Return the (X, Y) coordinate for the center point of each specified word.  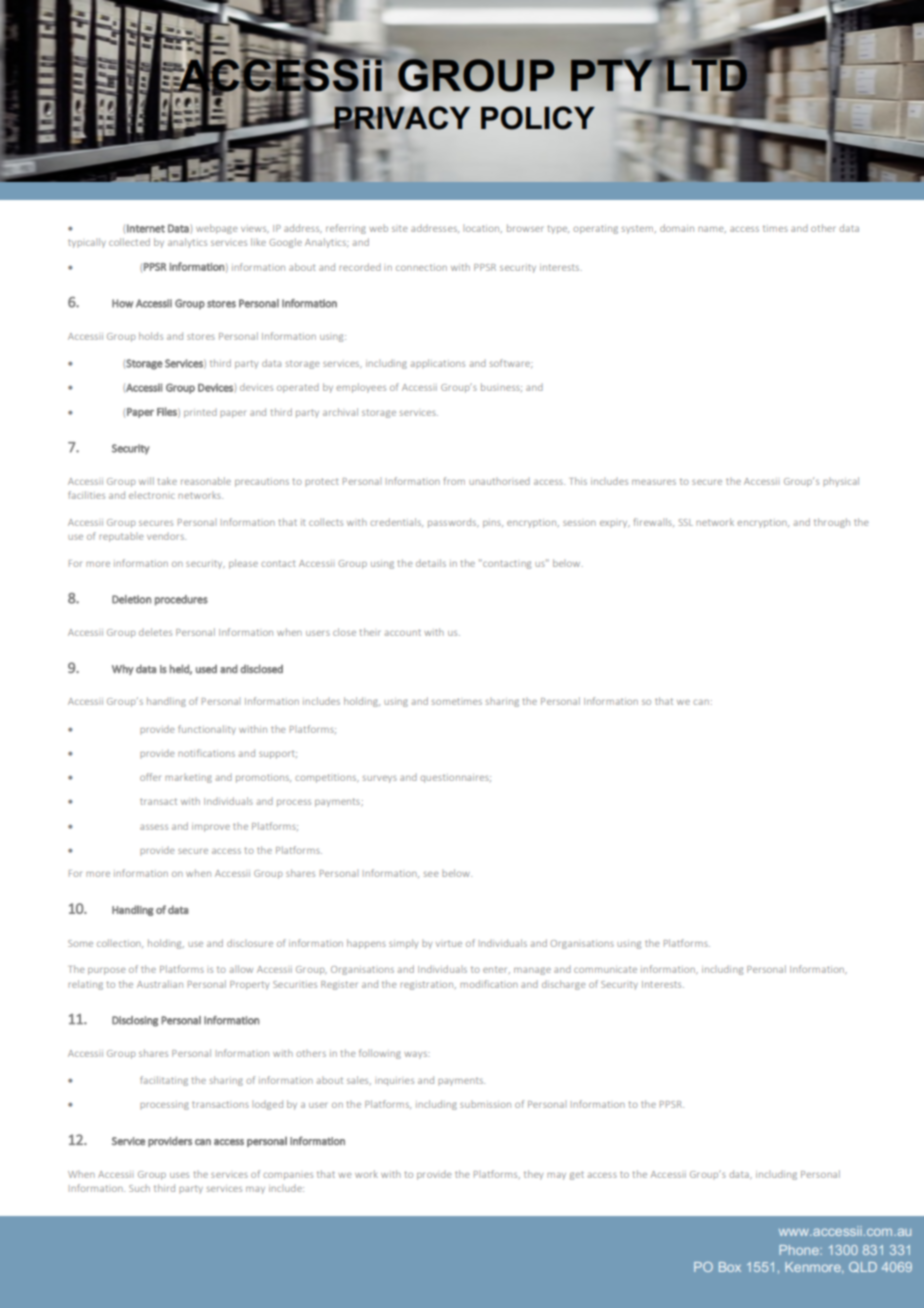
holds (151, 336)
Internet (146, 228)
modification (489, 984)
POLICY (538, 118)
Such (139, 1188)
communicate (605, 969)
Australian (160, 984)
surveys (380, 779)
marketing (188, 778)
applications (437, 364)
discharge (564, 985)
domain (677, 228)
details (431, 563)
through (832, 523)
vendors (166, 536)
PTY (613, 76)
